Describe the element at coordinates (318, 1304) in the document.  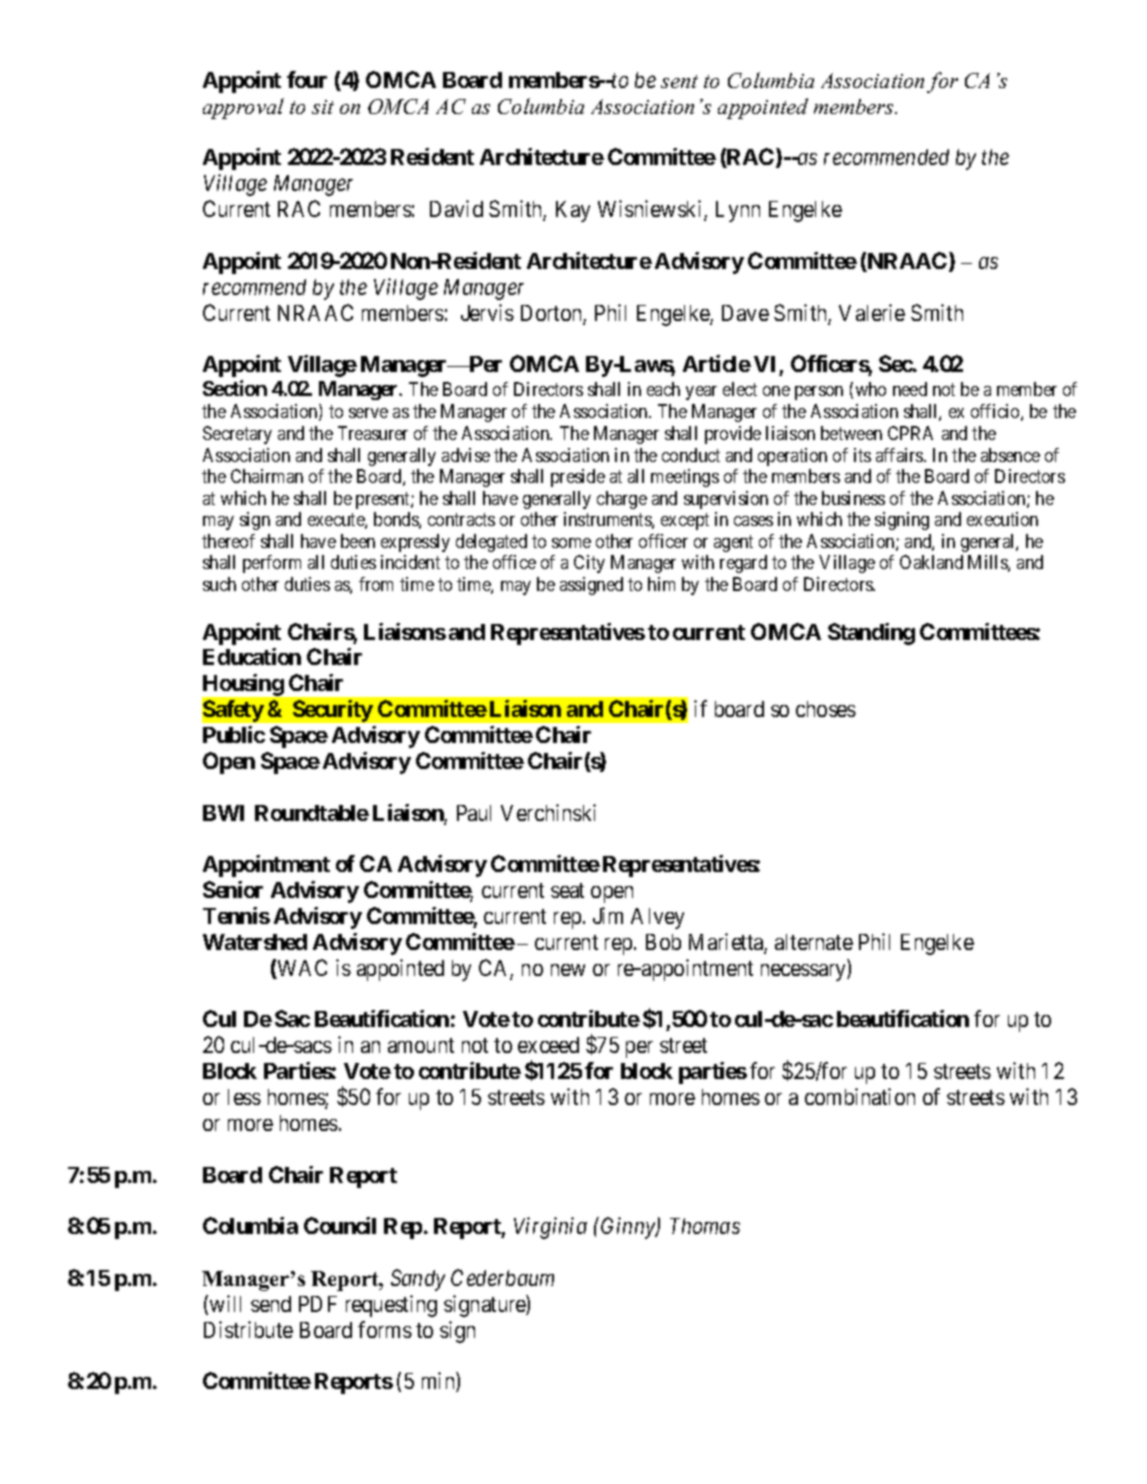
I see `PDF` at that location.
